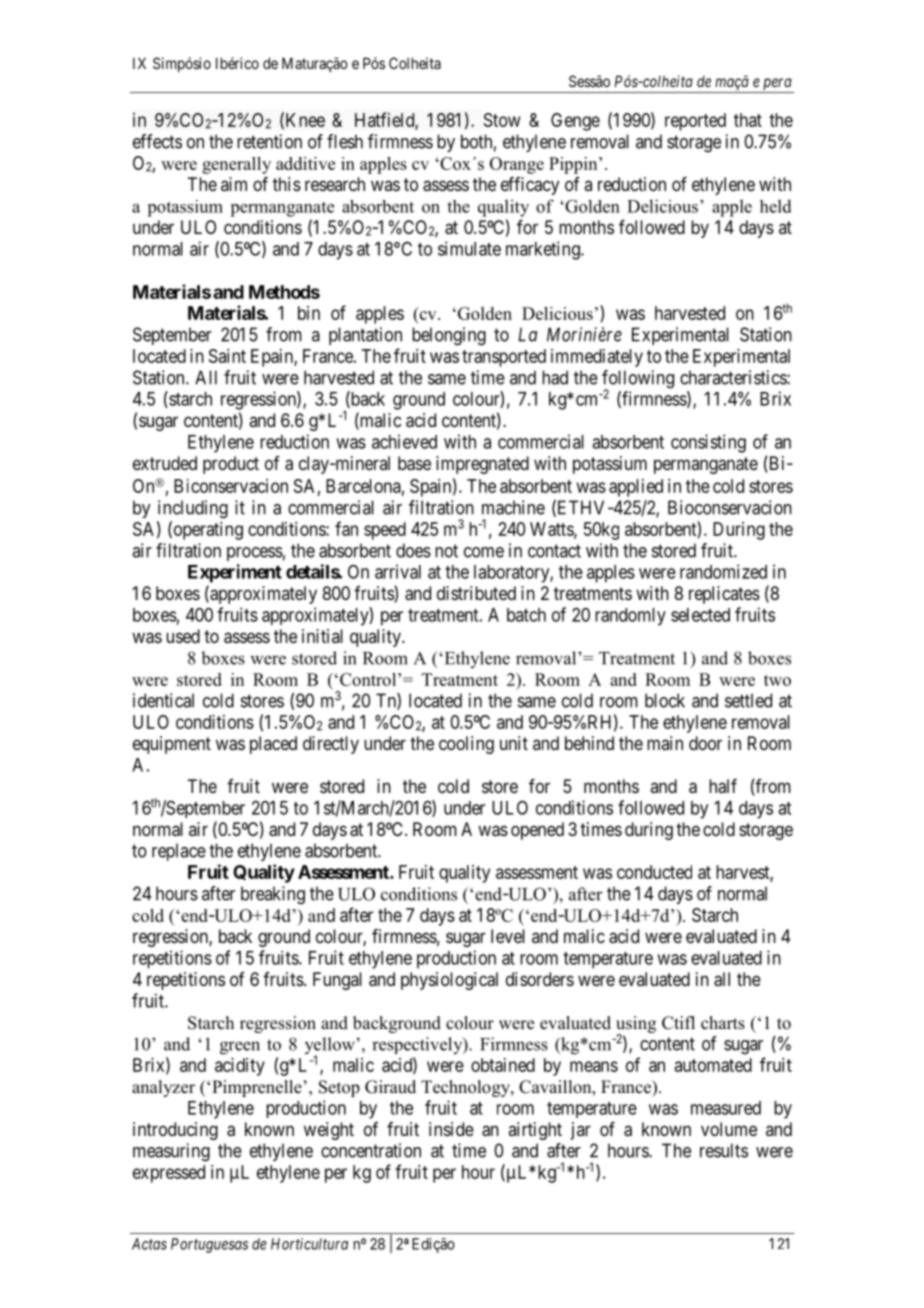 This page has width=924, height=1308. What do you see at coordinates (537, 831) in the page?
I see `opened` at bounding box center [537, 831].
